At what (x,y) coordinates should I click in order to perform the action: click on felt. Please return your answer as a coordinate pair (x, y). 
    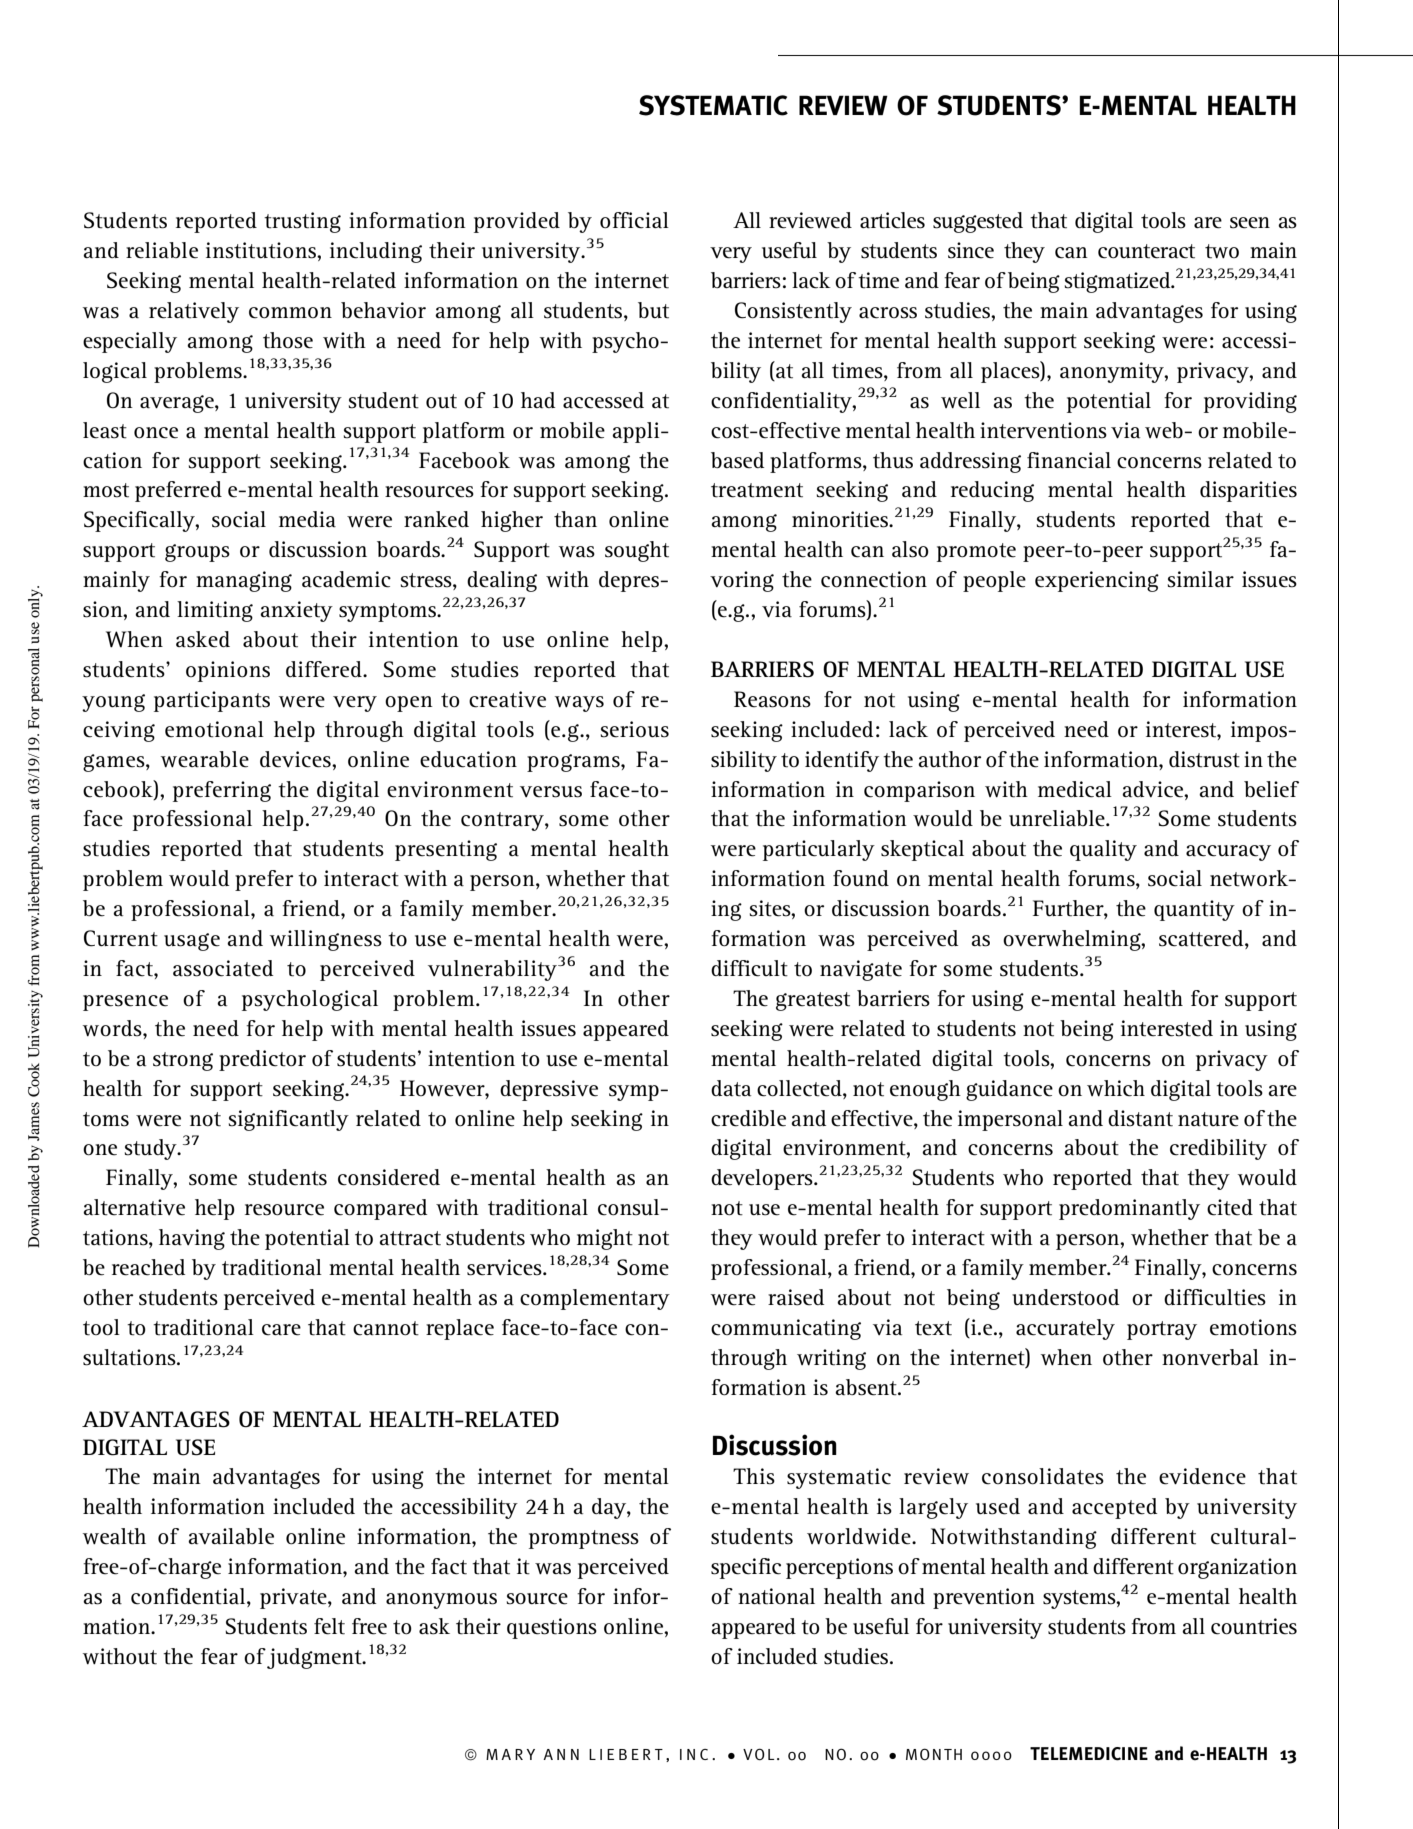
    Looking at the image, I should click on (329, 1626).
